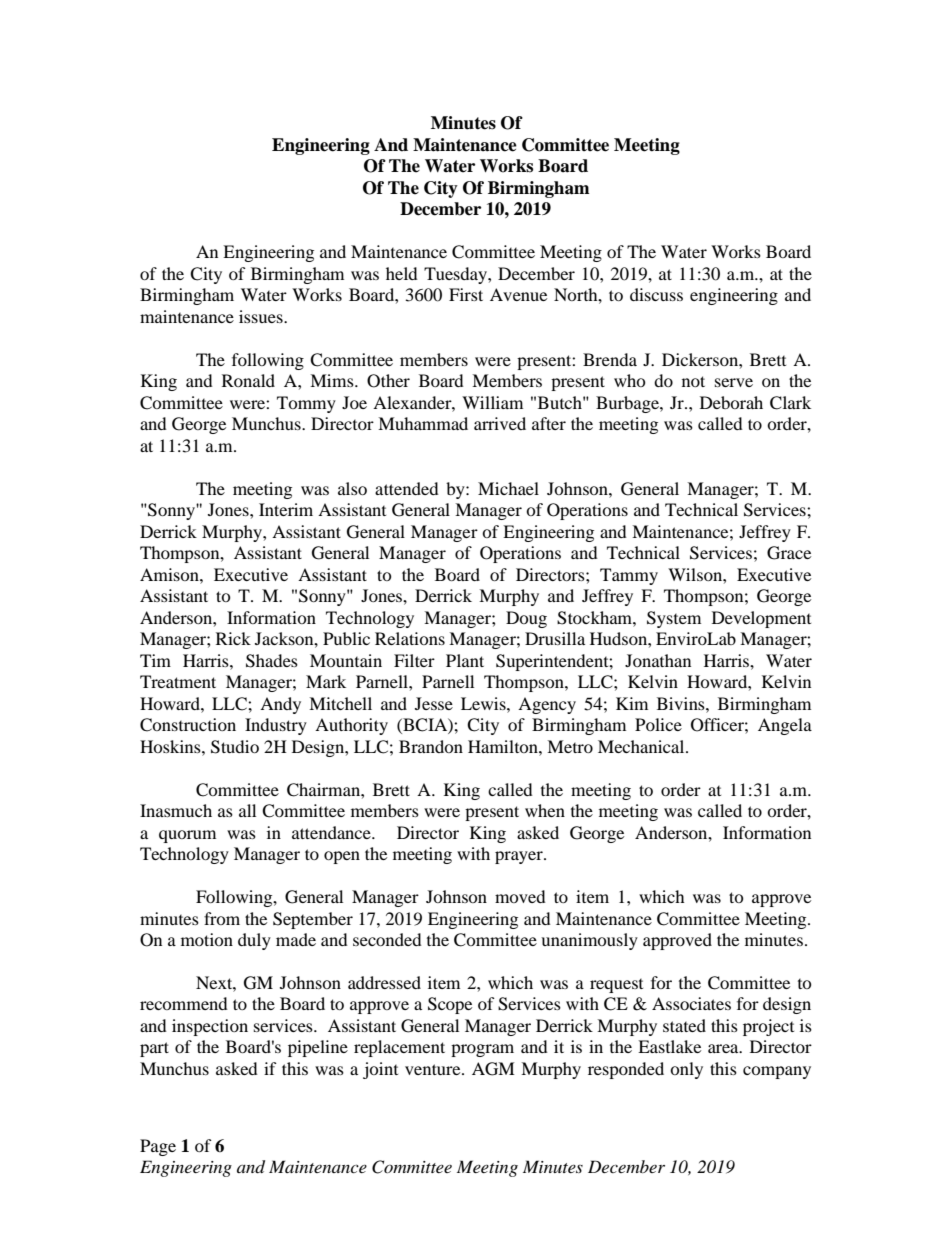 The image size is (952, 1233). Describe the element at coordinates (642, 746) in the image. I see `Mechanical` at that location.
